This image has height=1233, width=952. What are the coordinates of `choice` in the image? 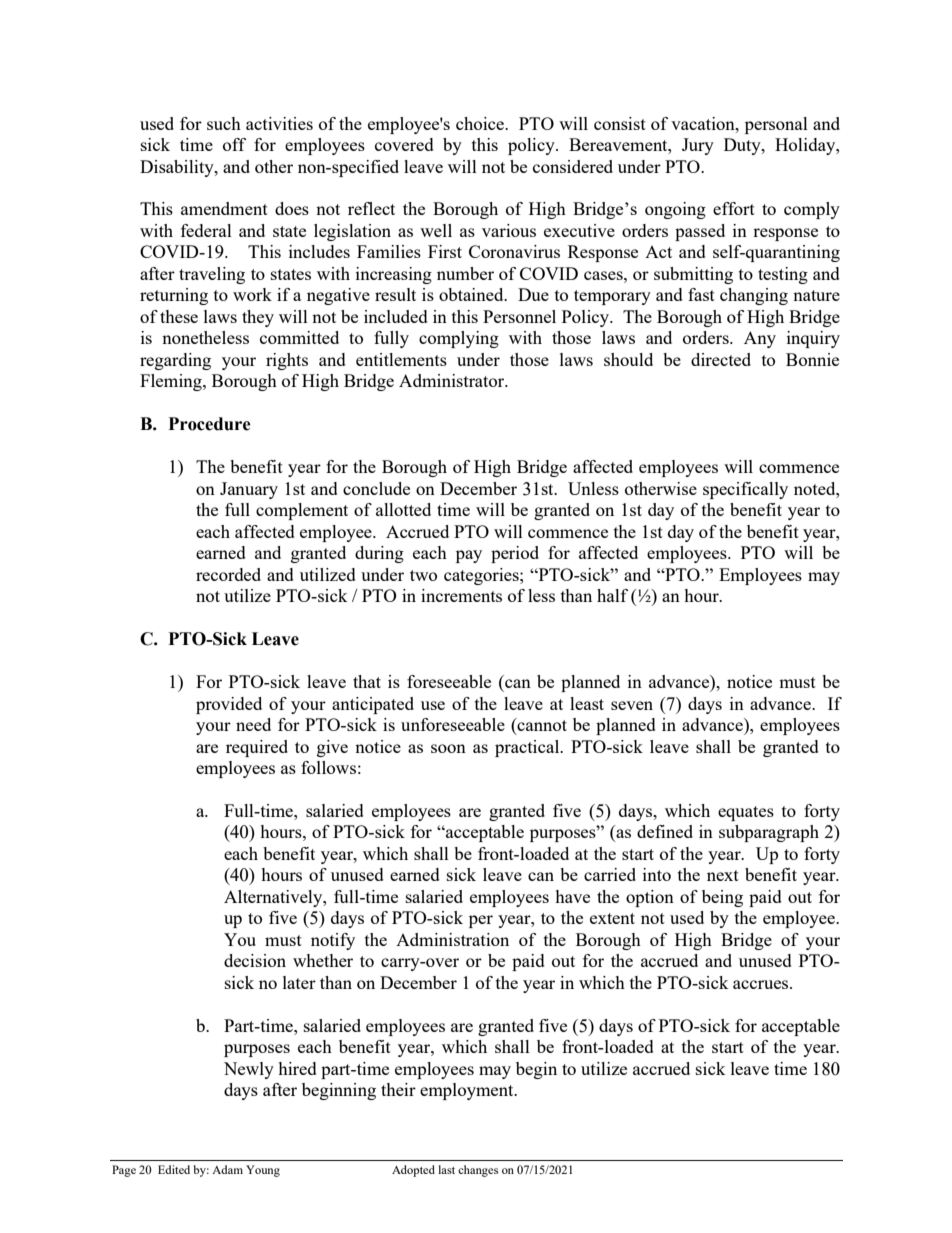 It's located at (481, 123).
